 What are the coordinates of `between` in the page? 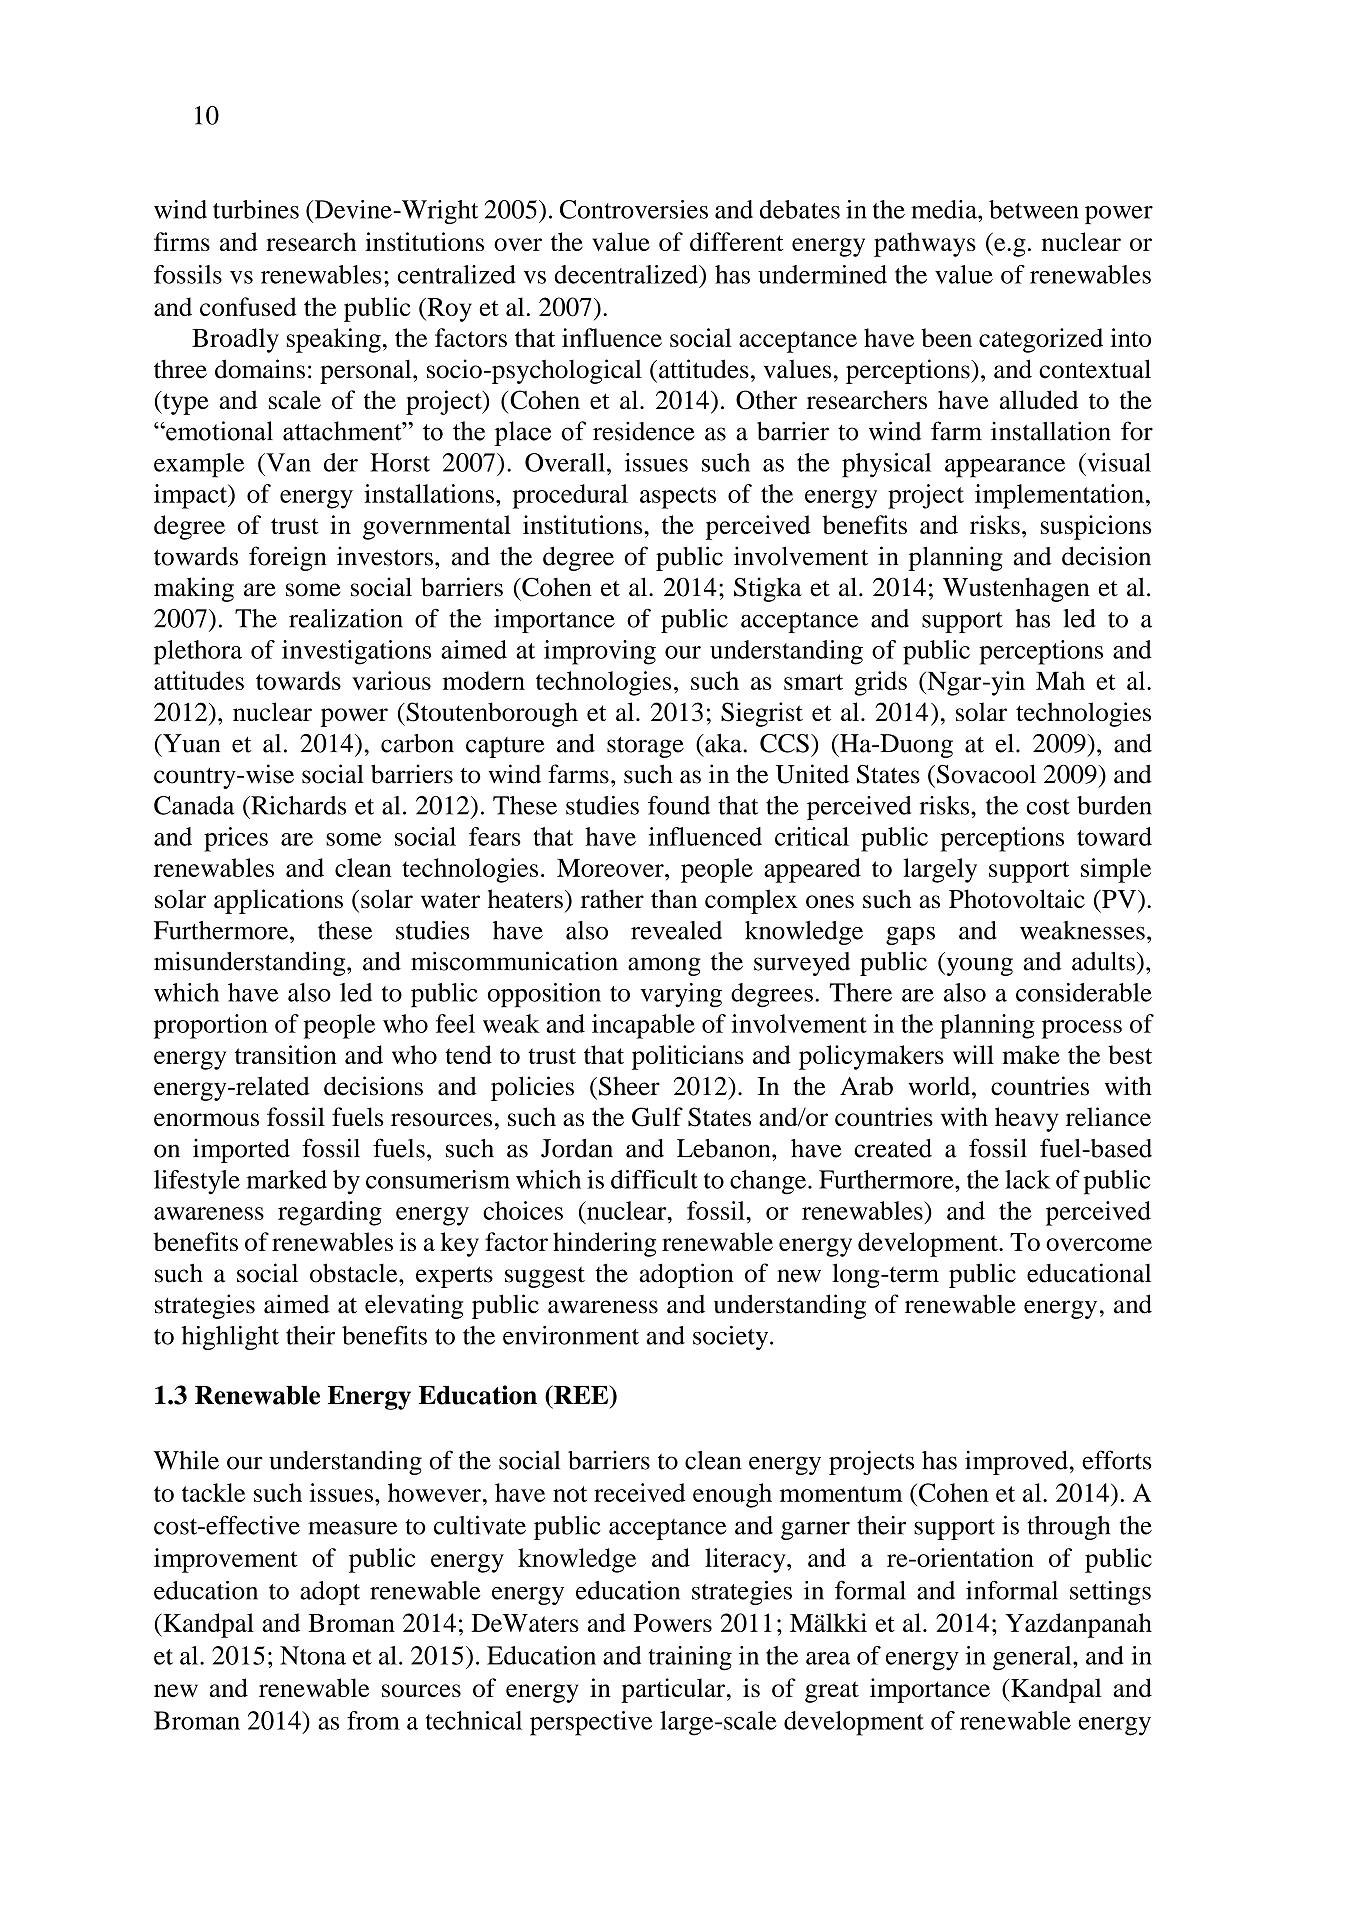 It's located at (1034, 209).
